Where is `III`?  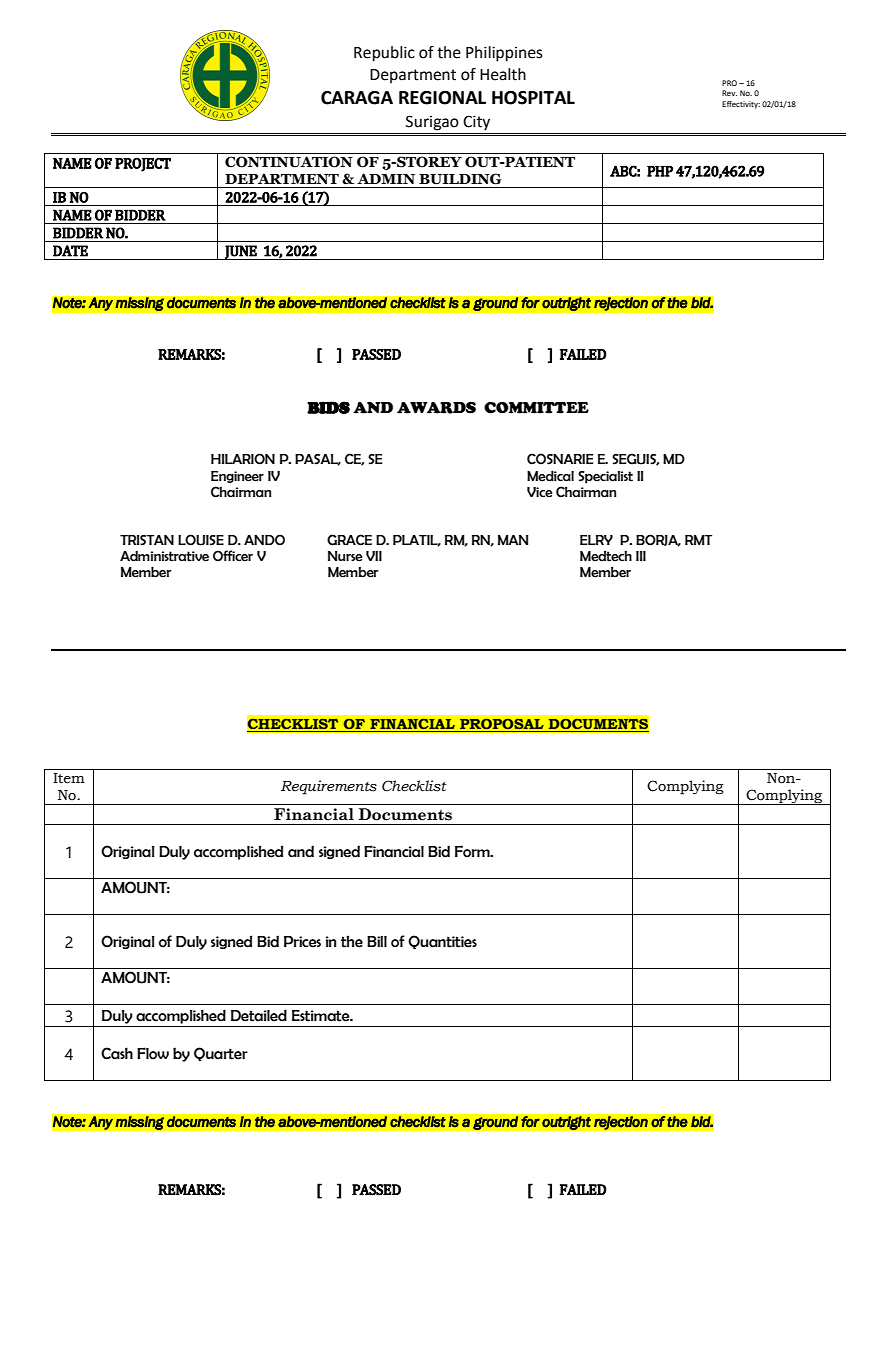 III is located at coordinates (641, 556).
